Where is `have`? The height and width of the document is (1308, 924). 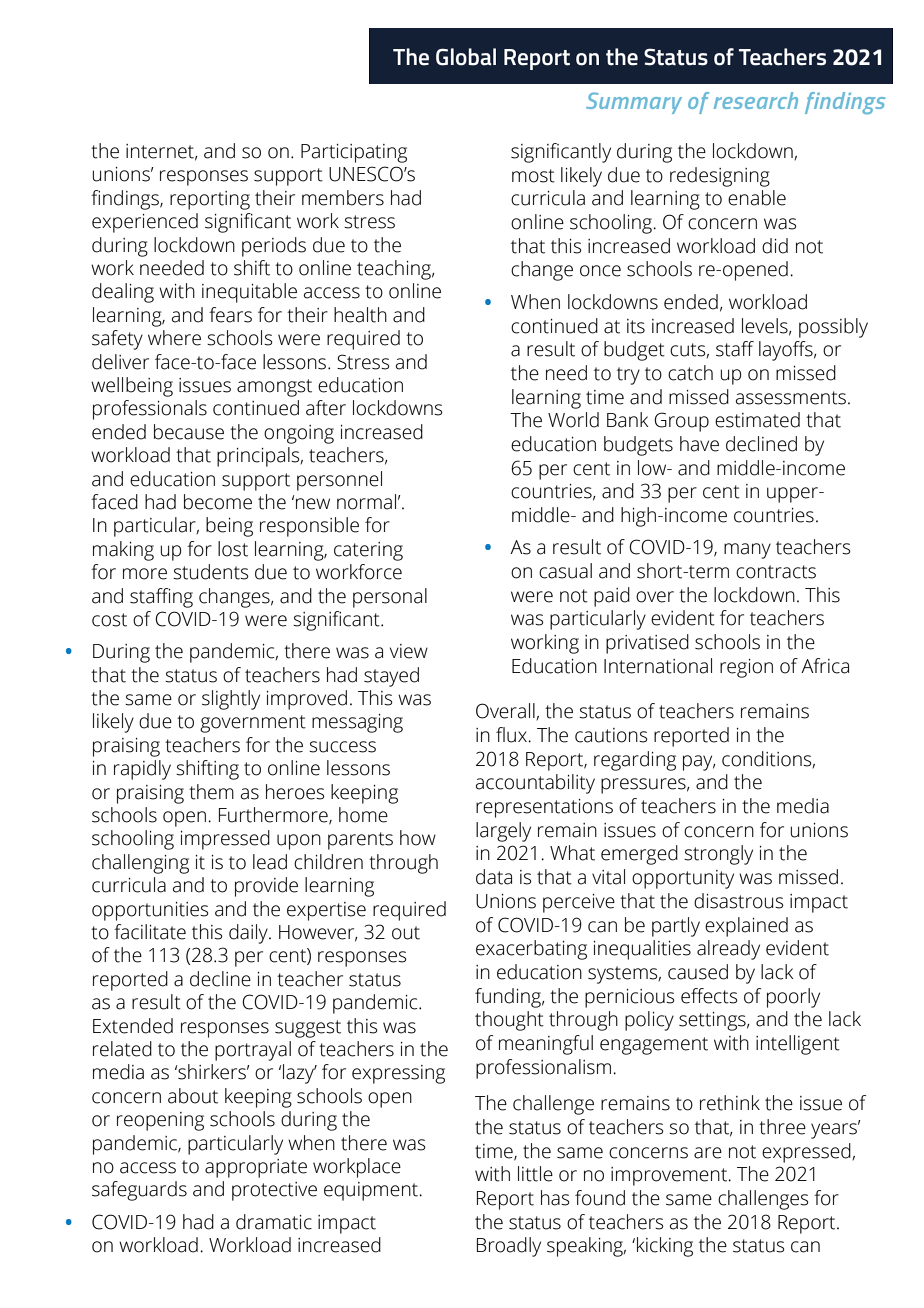
have is located at coordinates (699, 444).
